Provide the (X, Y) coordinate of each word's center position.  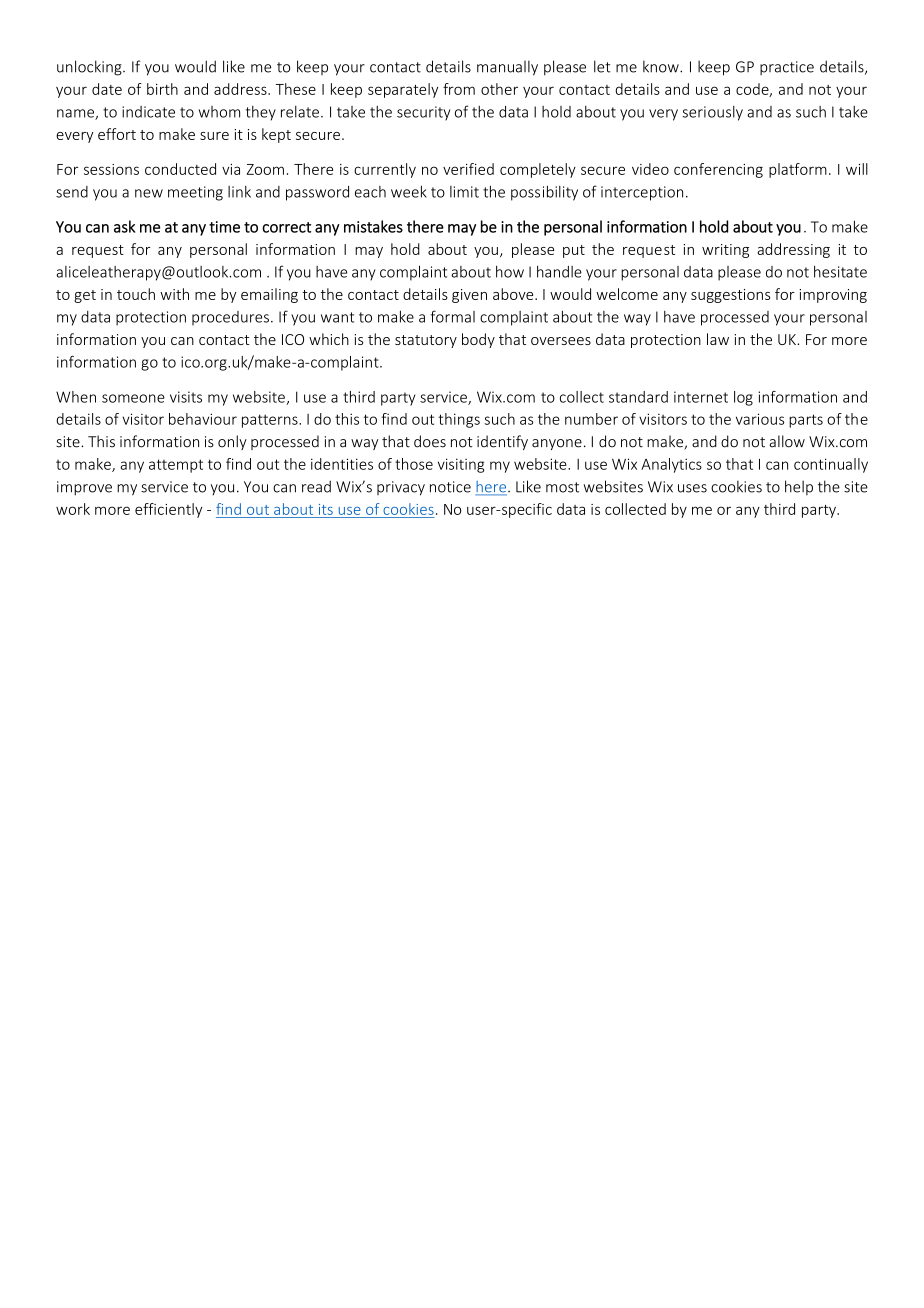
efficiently (168, 510)
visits (186, 397)
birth (162, 89)
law (718, 339)
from (459, 89)
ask (125, 226)
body (478, 340)
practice (787, 68)
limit (464, 192)
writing (725, 251)
